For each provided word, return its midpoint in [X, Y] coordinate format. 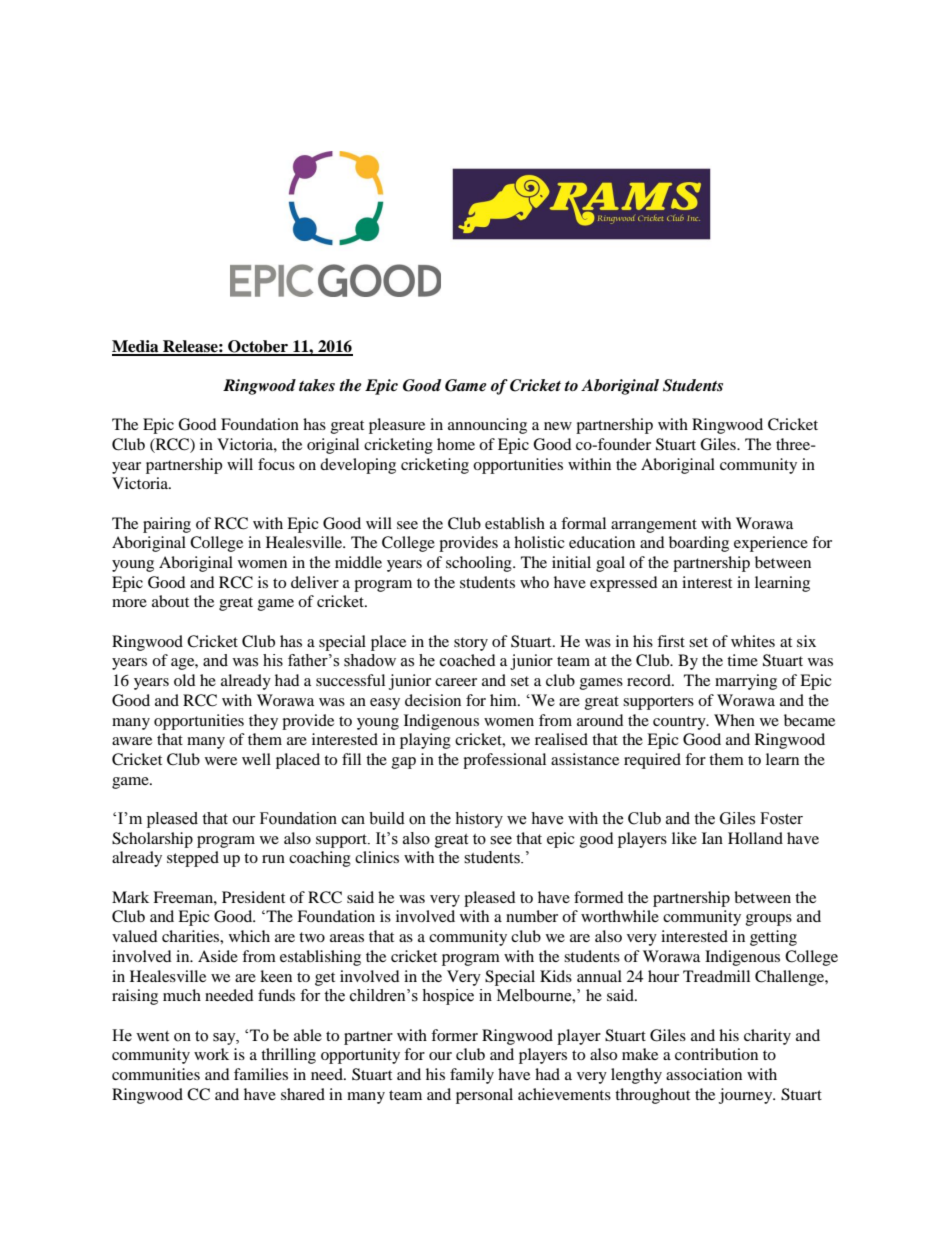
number [532, 916]
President [253, 897]
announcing [487, 426]
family [472, 1076]
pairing [167, 525]
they [263, 722]
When [734, 720]
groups [769, 920]
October [258, 347]
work [211, 1054]
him [504, 700]
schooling [480, 564]
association [704, 1074]
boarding [699, 544]
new [558, 426]
